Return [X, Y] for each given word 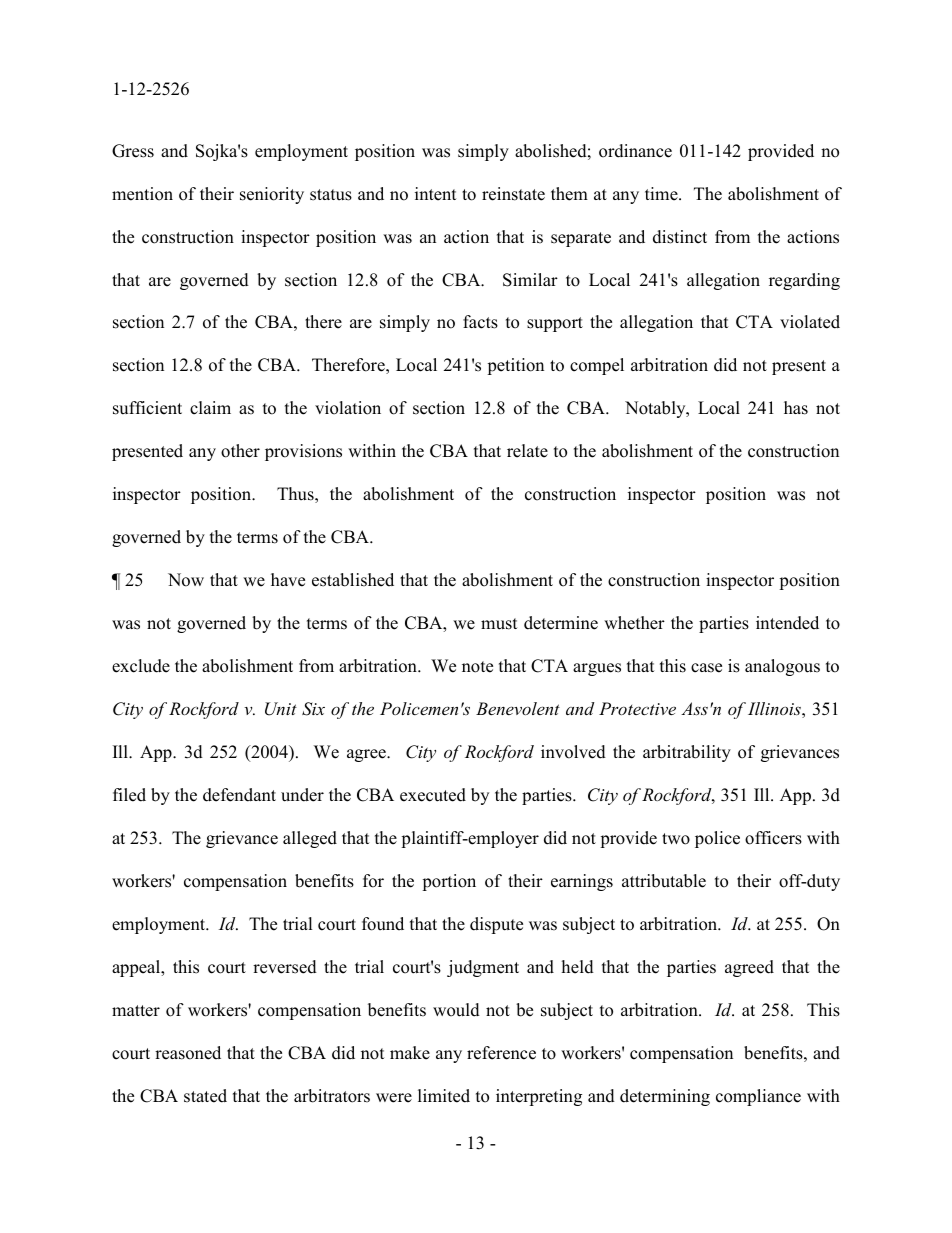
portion [449, 882]
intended [787, 623]
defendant [239, 795]
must [499, 624]
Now [186, 580]
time [662, 194]
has [796, 408]
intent [436, 194]
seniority [272, 195]
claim [210, 408]
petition [515, 366]
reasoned [188, 1053]
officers [773, 838]
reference [501, 1053]
